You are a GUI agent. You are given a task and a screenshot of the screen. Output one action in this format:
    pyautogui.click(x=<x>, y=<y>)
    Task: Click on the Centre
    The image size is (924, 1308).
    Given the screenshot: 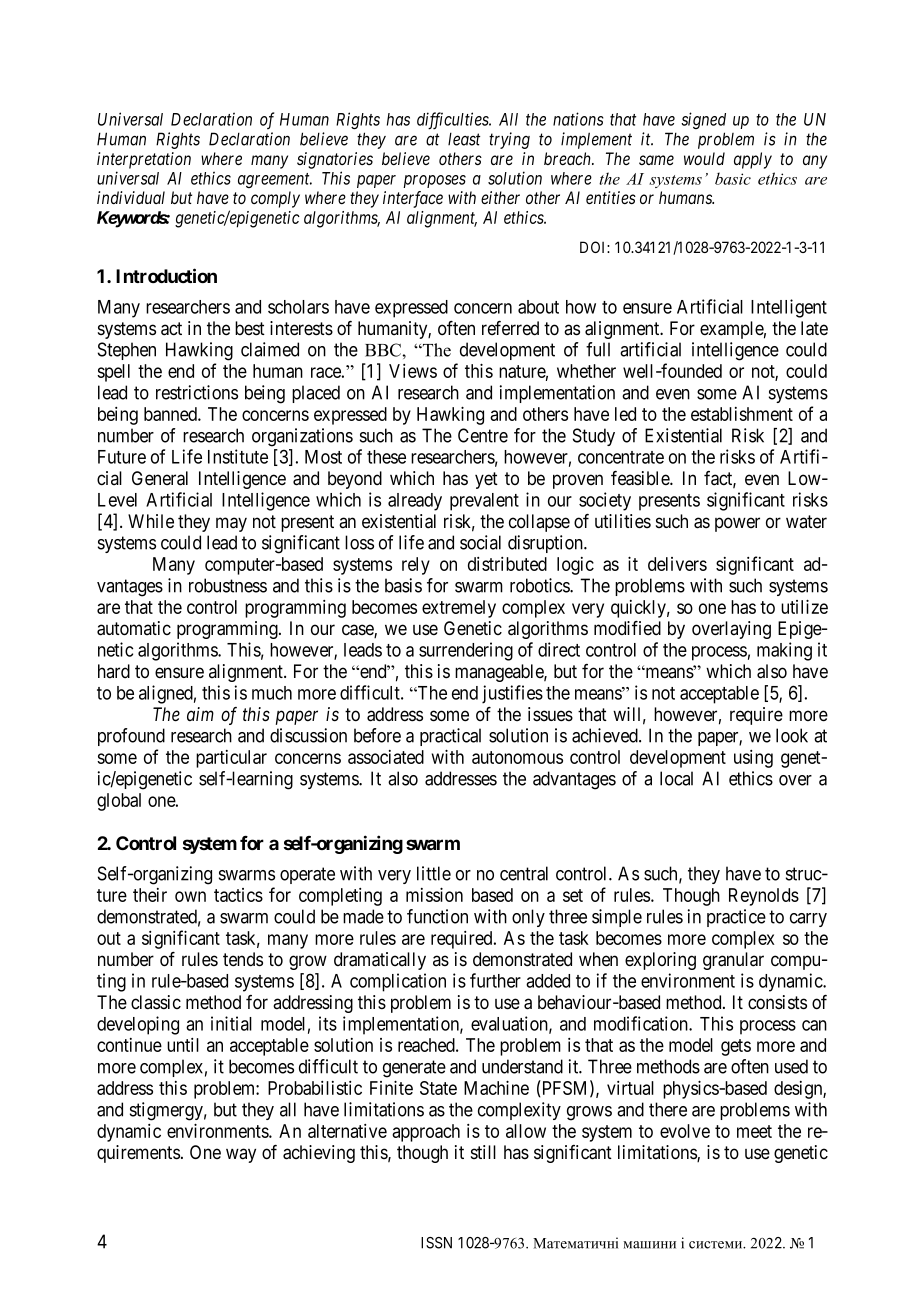 What is the action you would take?
    pyautogui.click(x=483, y=435)
